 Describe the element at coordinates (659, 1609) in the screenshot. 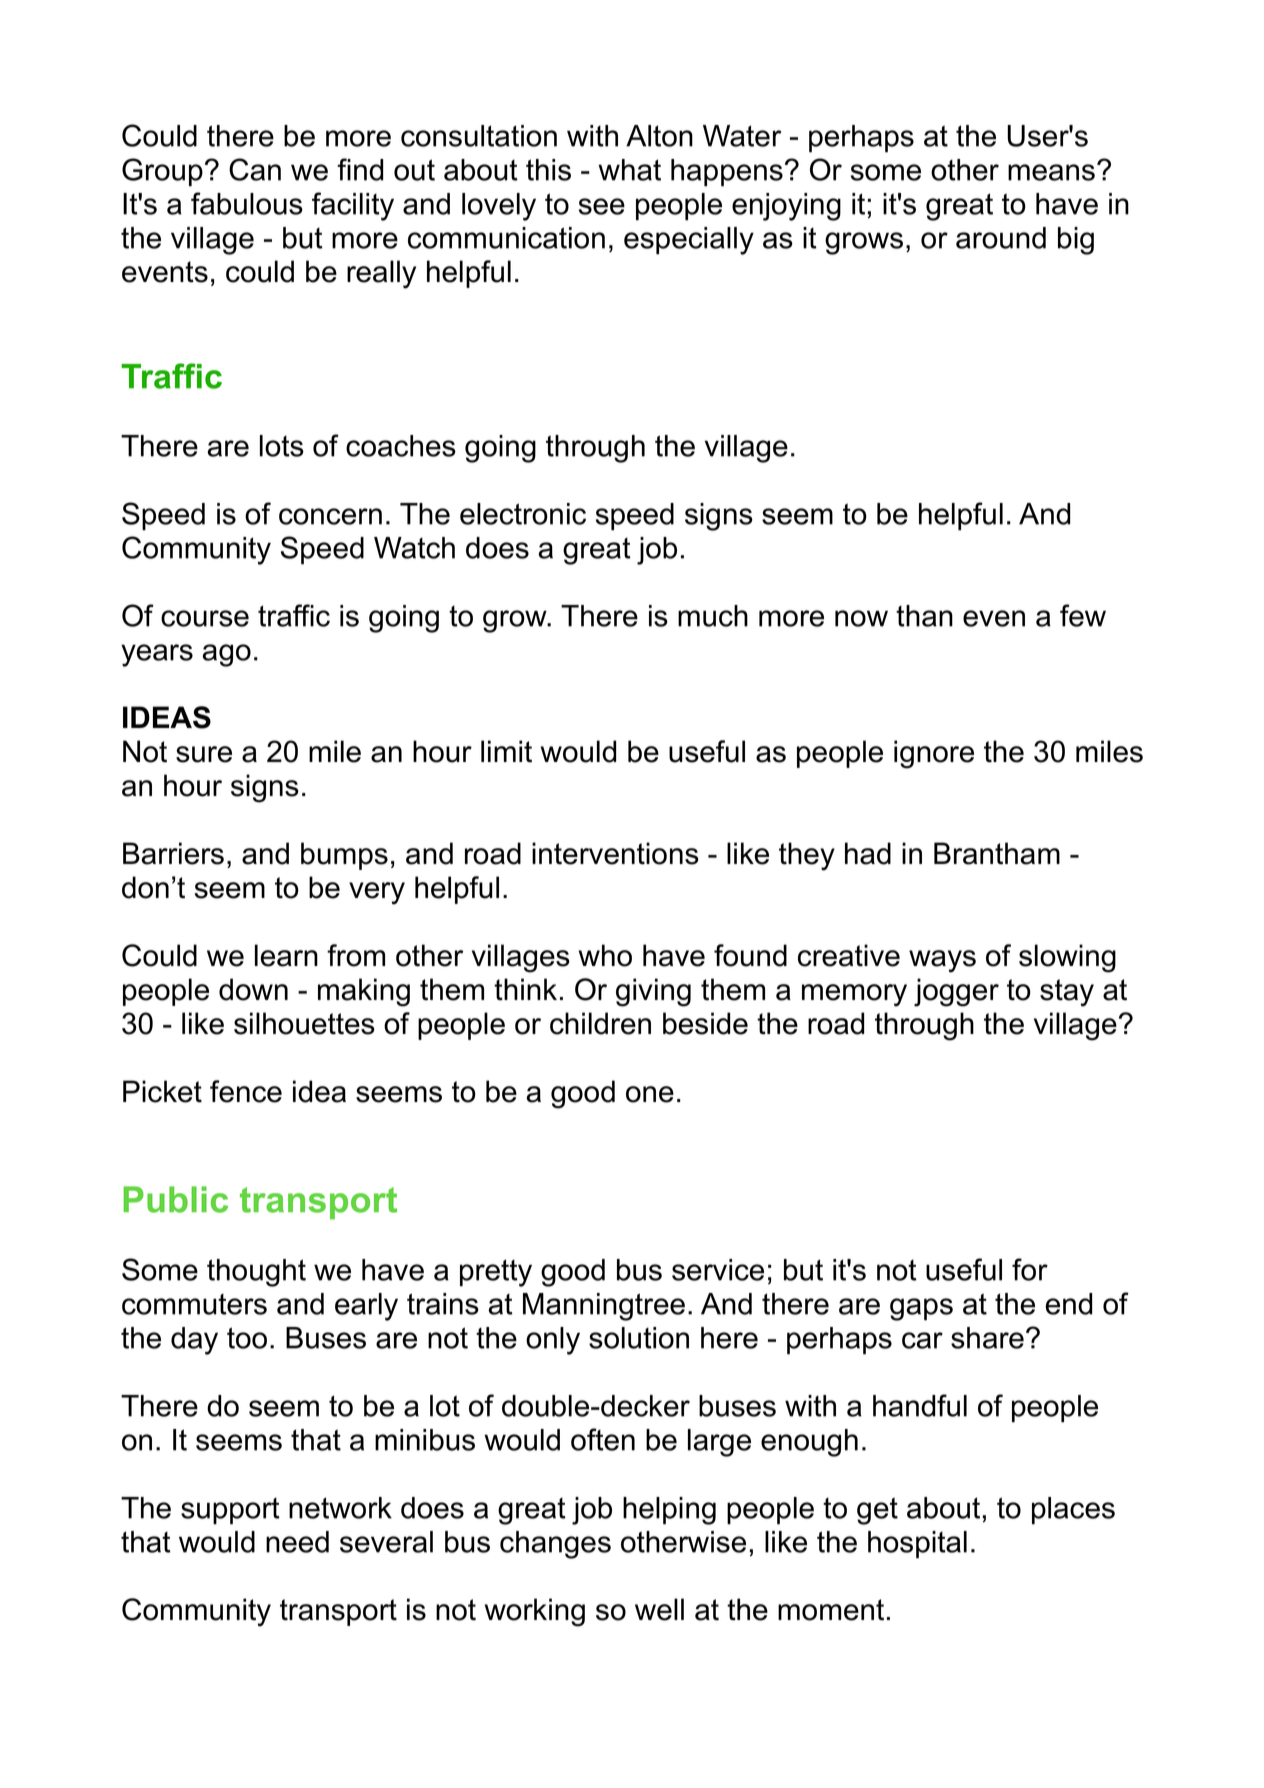

I see `well` at that location.
